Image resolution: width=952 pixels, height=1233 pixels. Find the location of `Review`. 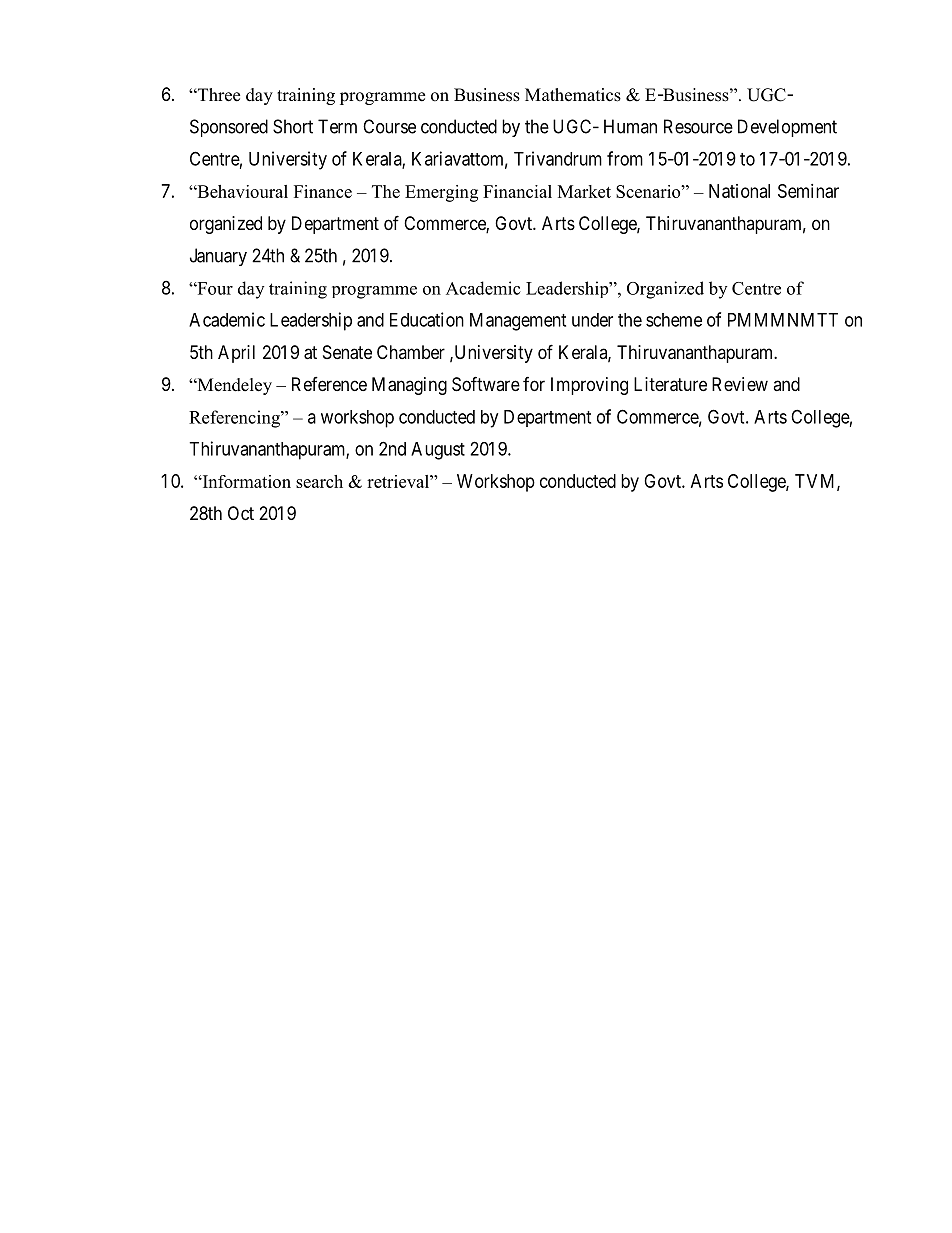

Review is located at coordinates (740, 384).
